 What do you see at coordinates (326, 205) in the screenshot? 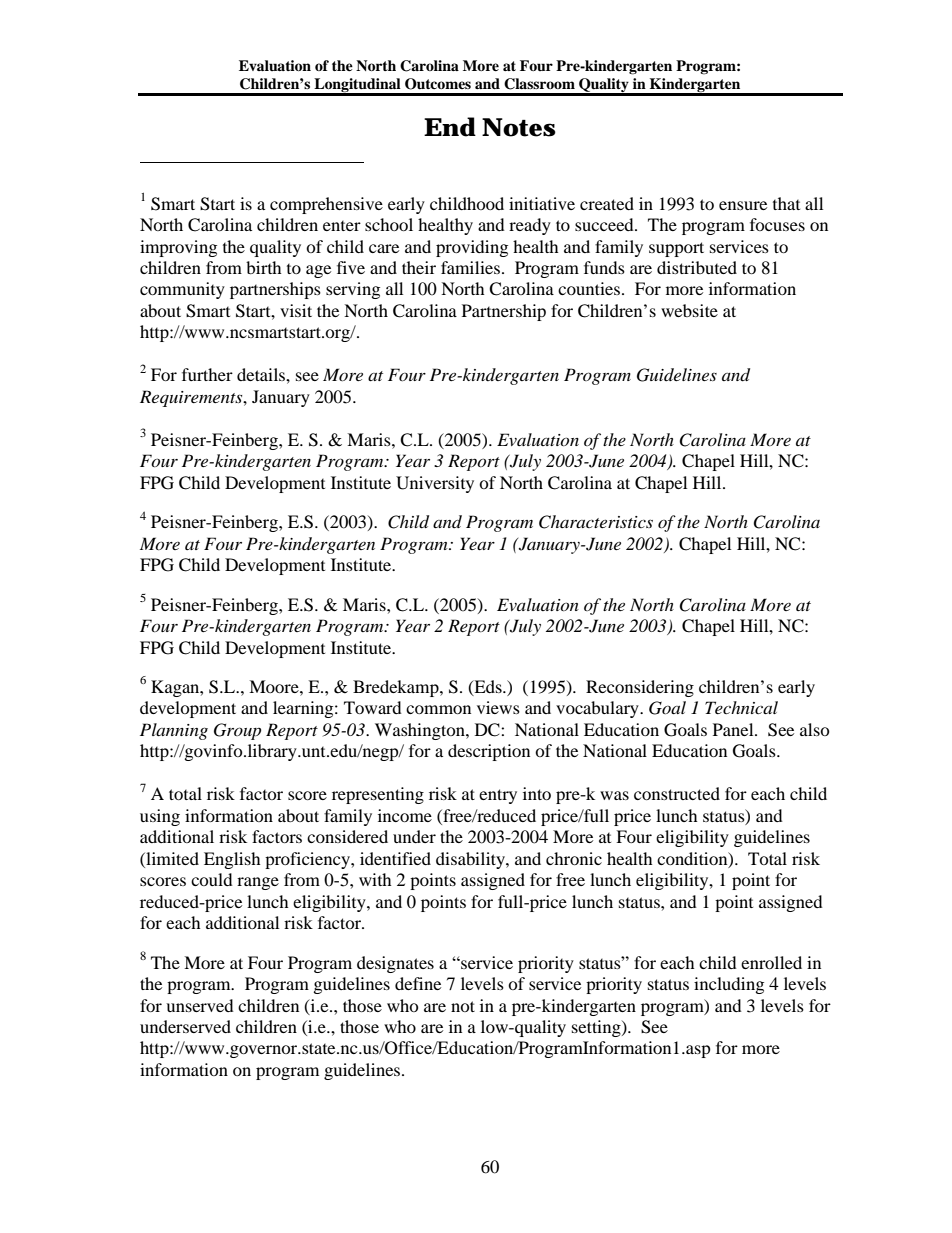
I see `comprehensive` at bounding box center [326, 205].
